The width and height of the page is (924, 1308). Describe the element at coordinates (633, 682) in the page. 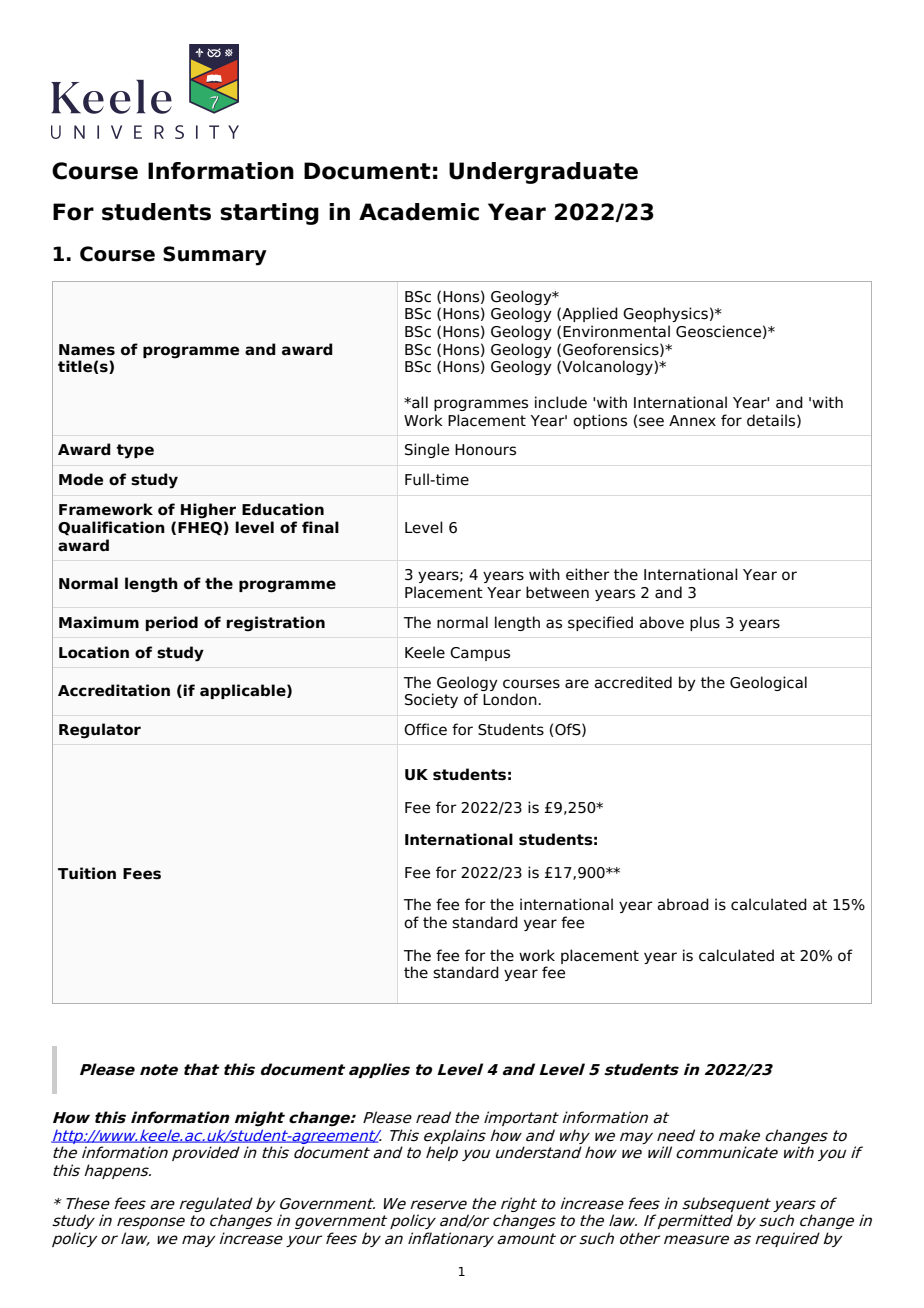

I see `accredited` at that location.
